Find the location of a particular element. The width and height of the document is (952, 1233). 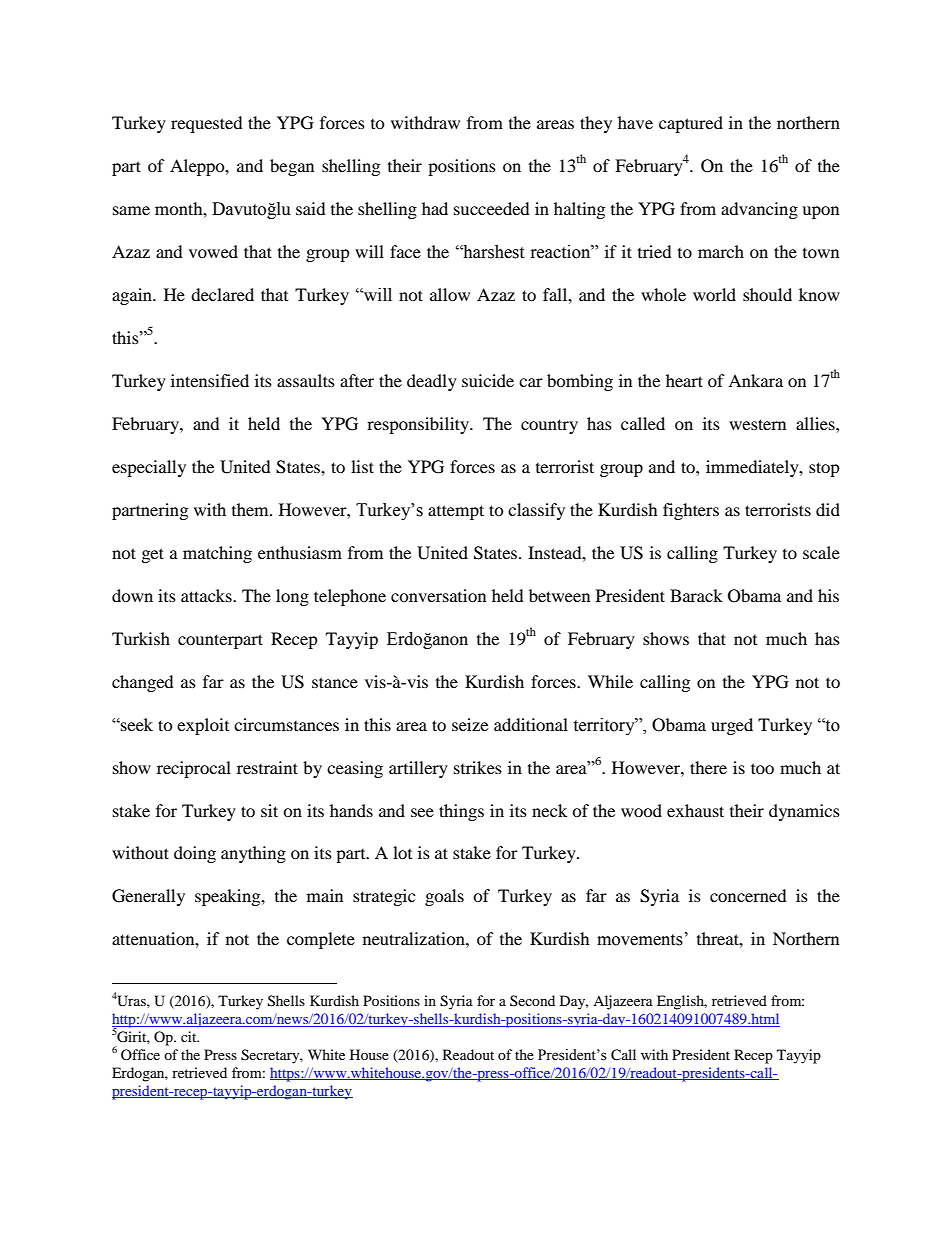

western is located at coordinates (757, 424).
